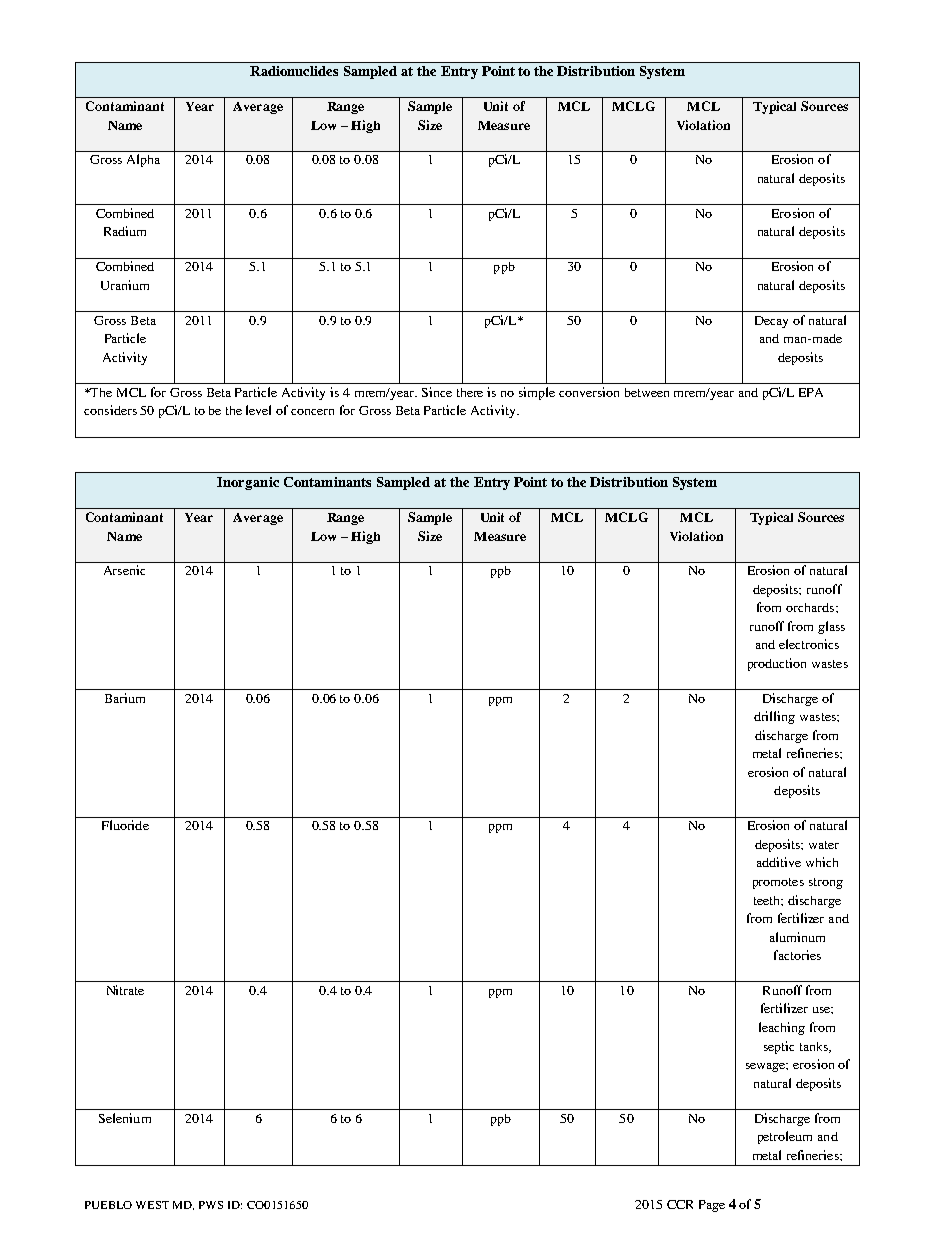  Describe the element at coordinates (778, 883) in the screenshot. I see `promotes` at that location.
